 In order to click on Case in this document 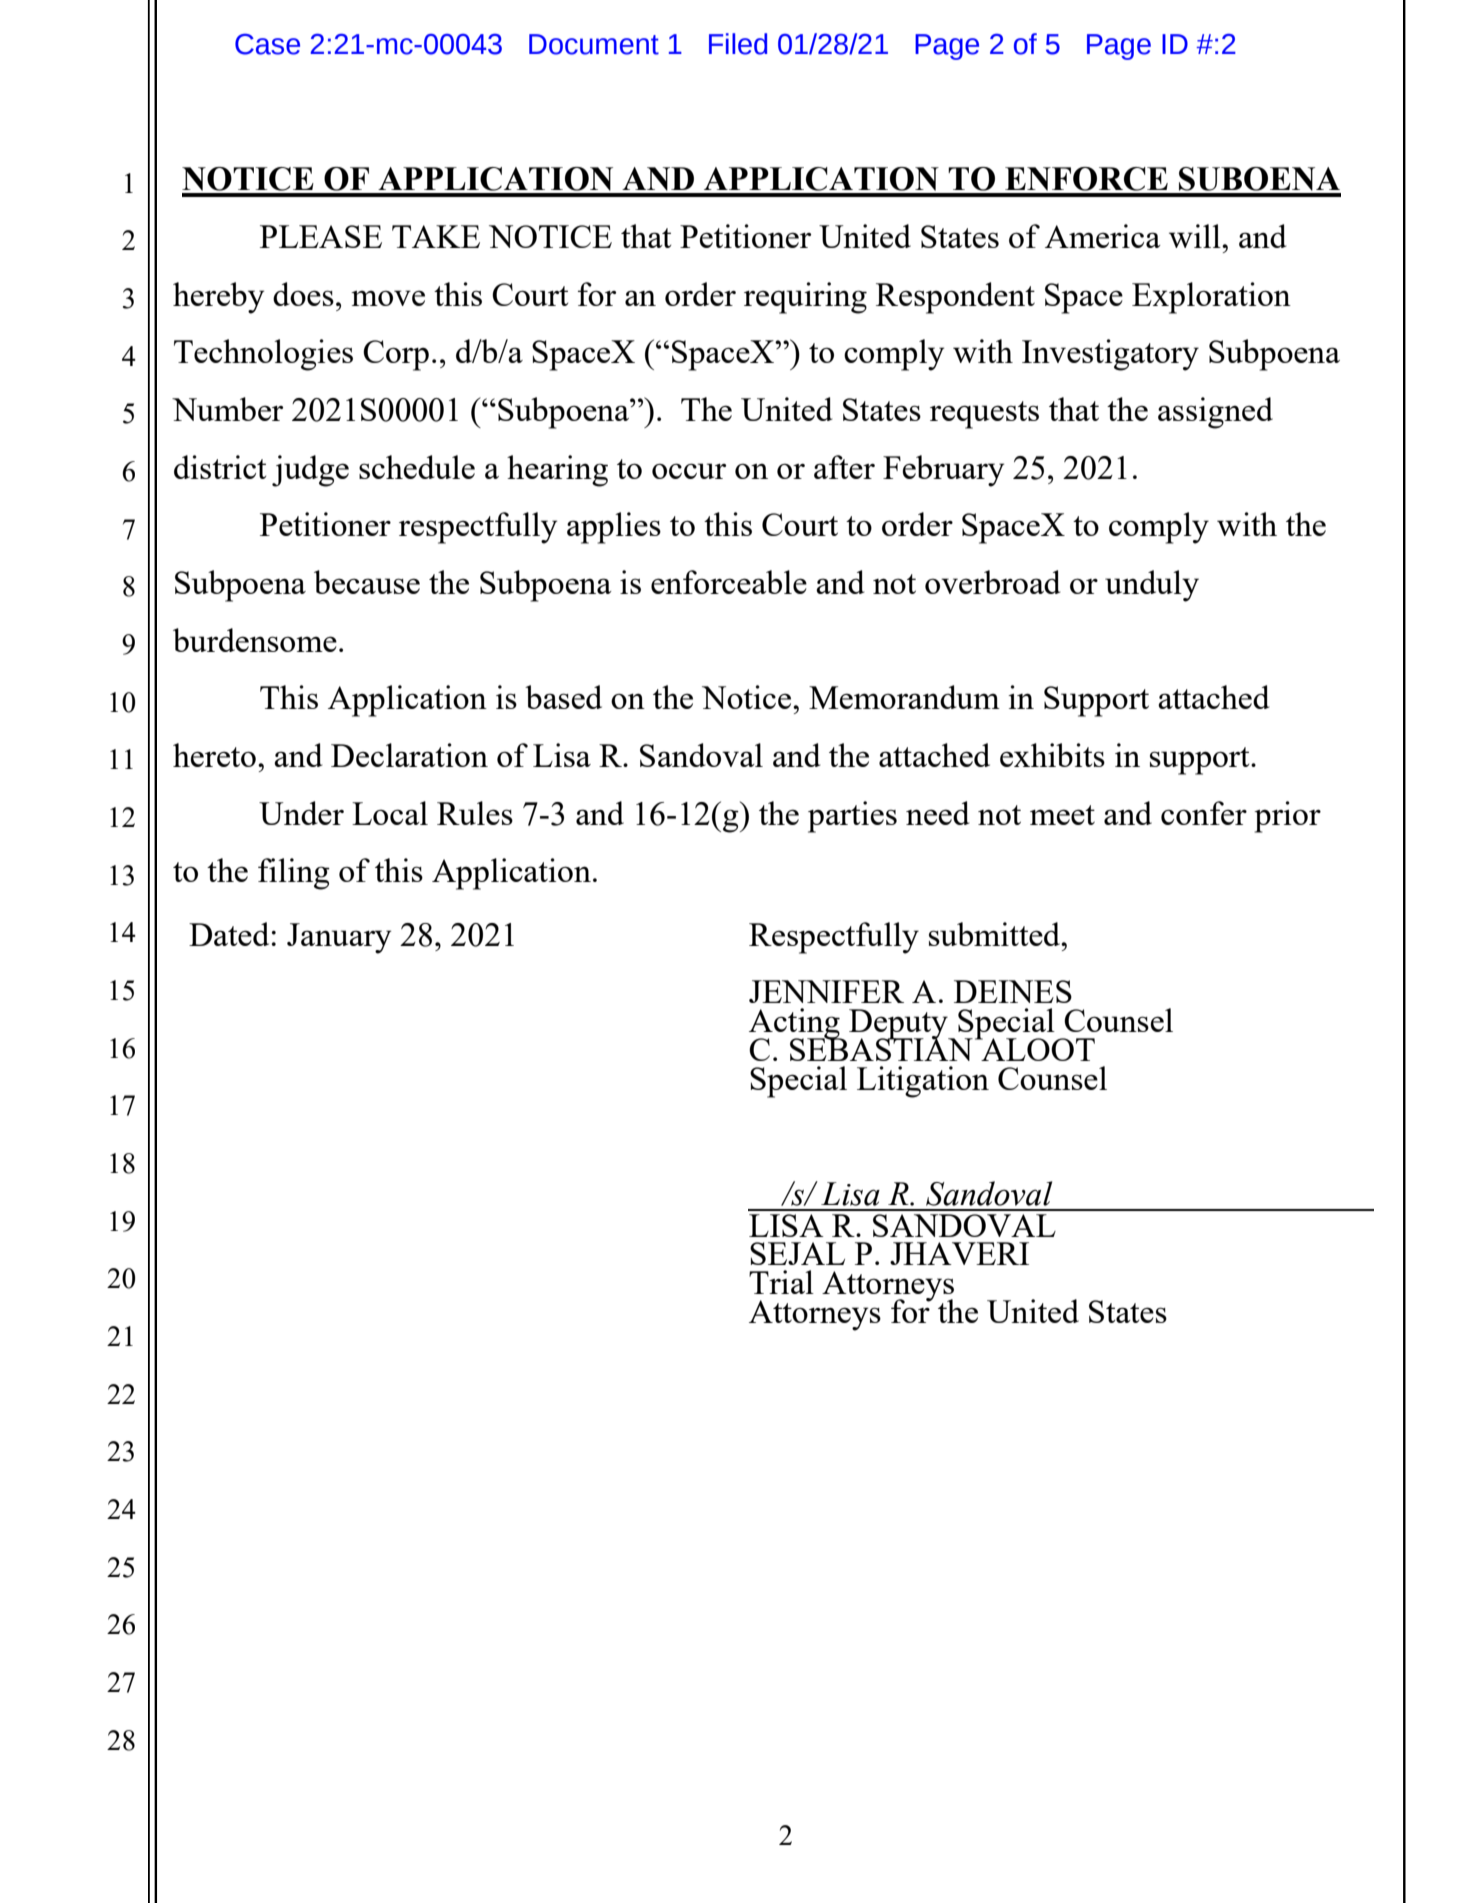, I will do `click(267, 44)`.
